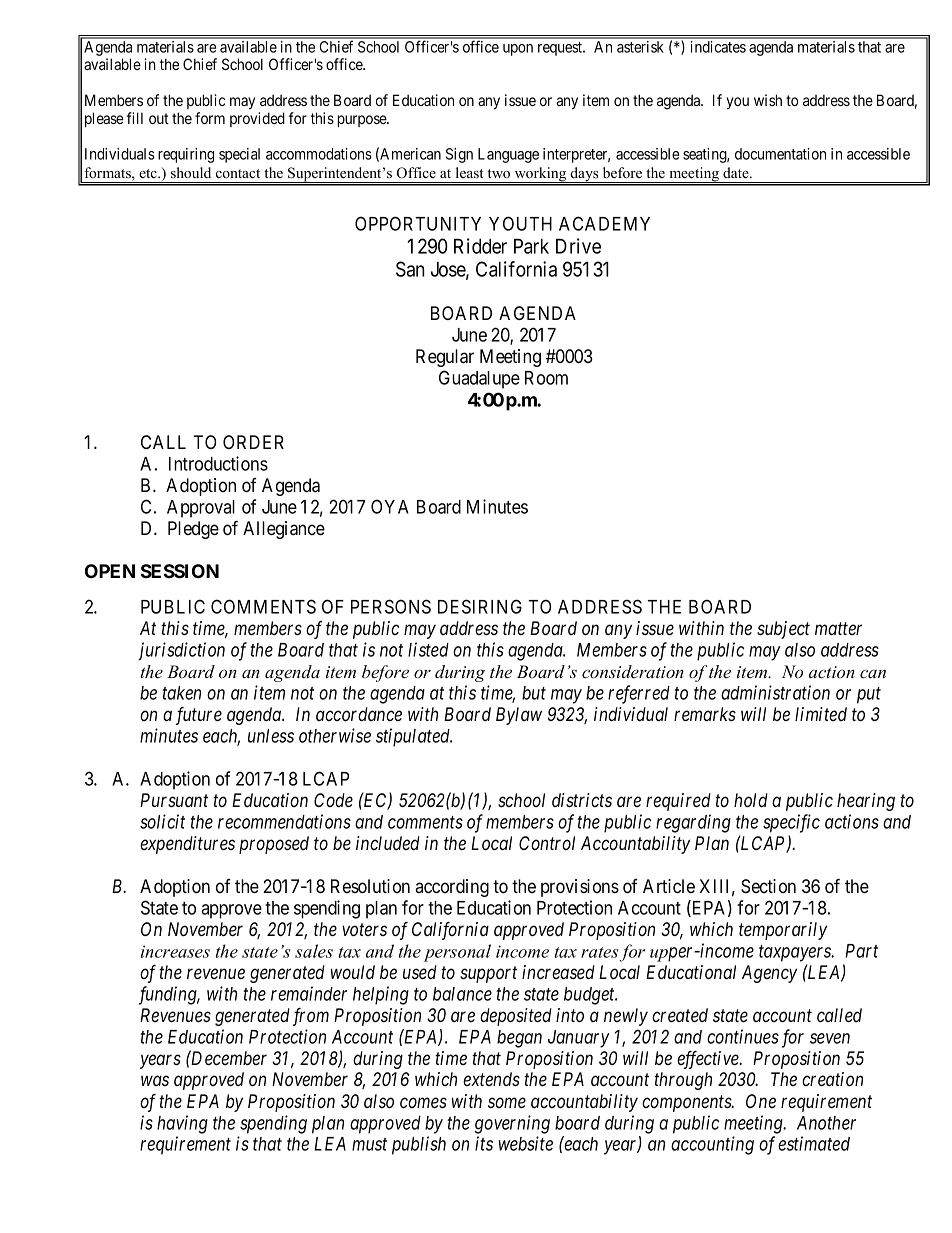  Describe the element at coordinates (546, 378) in the page. I see `Room` at that location.
